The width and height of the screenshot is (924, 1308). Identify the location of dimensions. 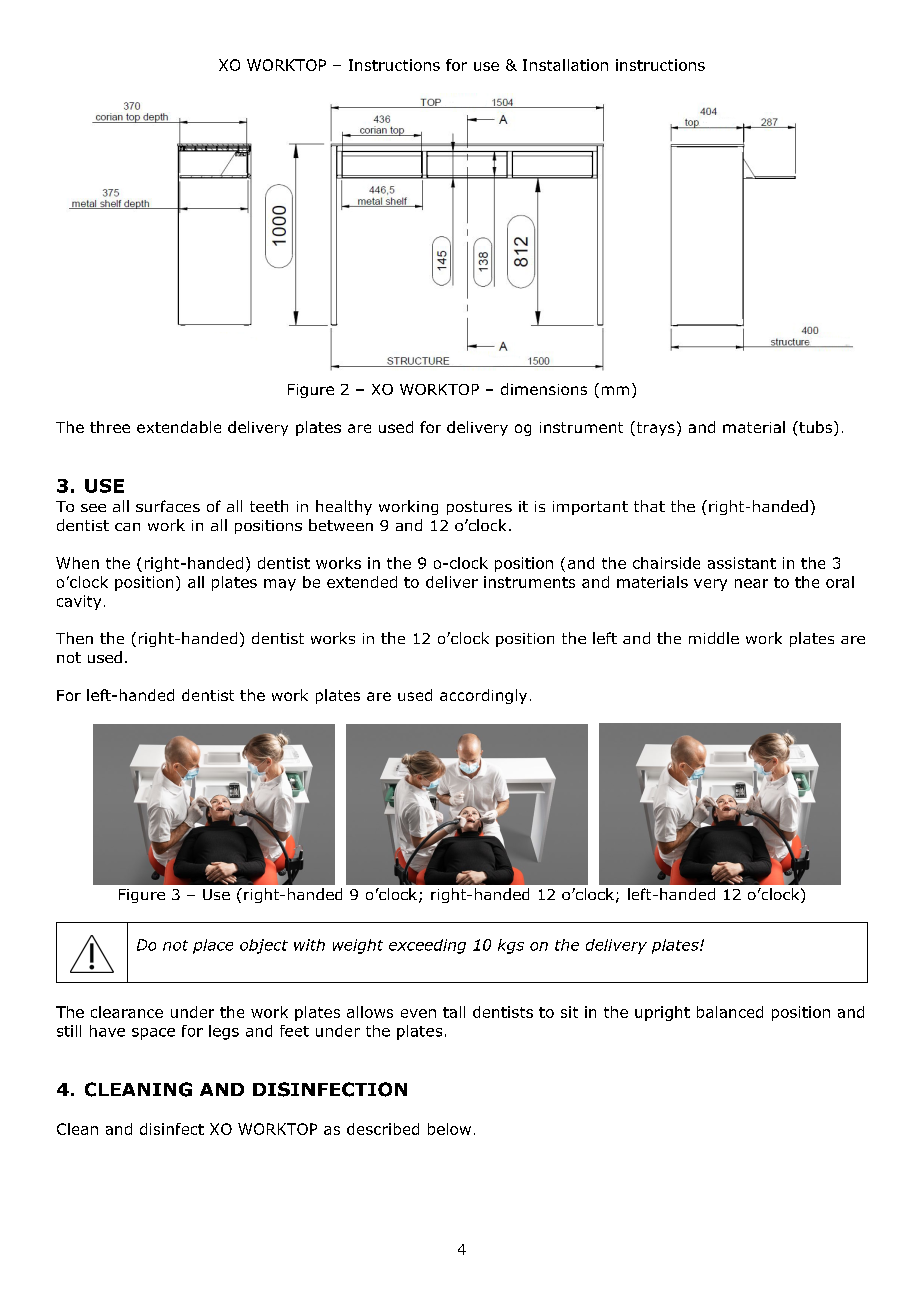
(544, 389).
